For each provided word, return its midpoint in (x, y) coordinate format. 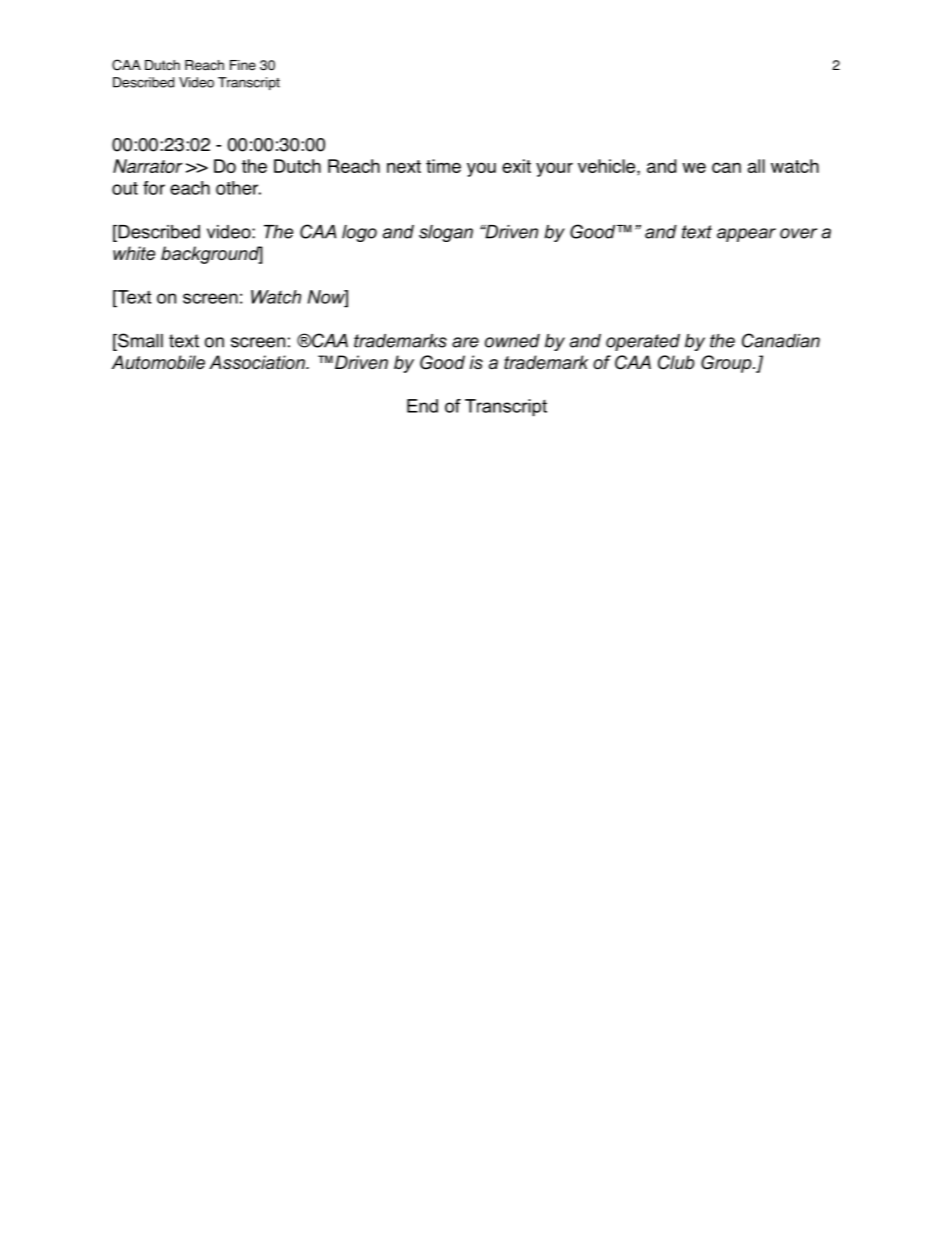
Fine (243, 65)
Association (258, 362)
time (443, 166)
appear (746, 235)
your (554, 169)
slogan (446, 233)
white (134, 253)
